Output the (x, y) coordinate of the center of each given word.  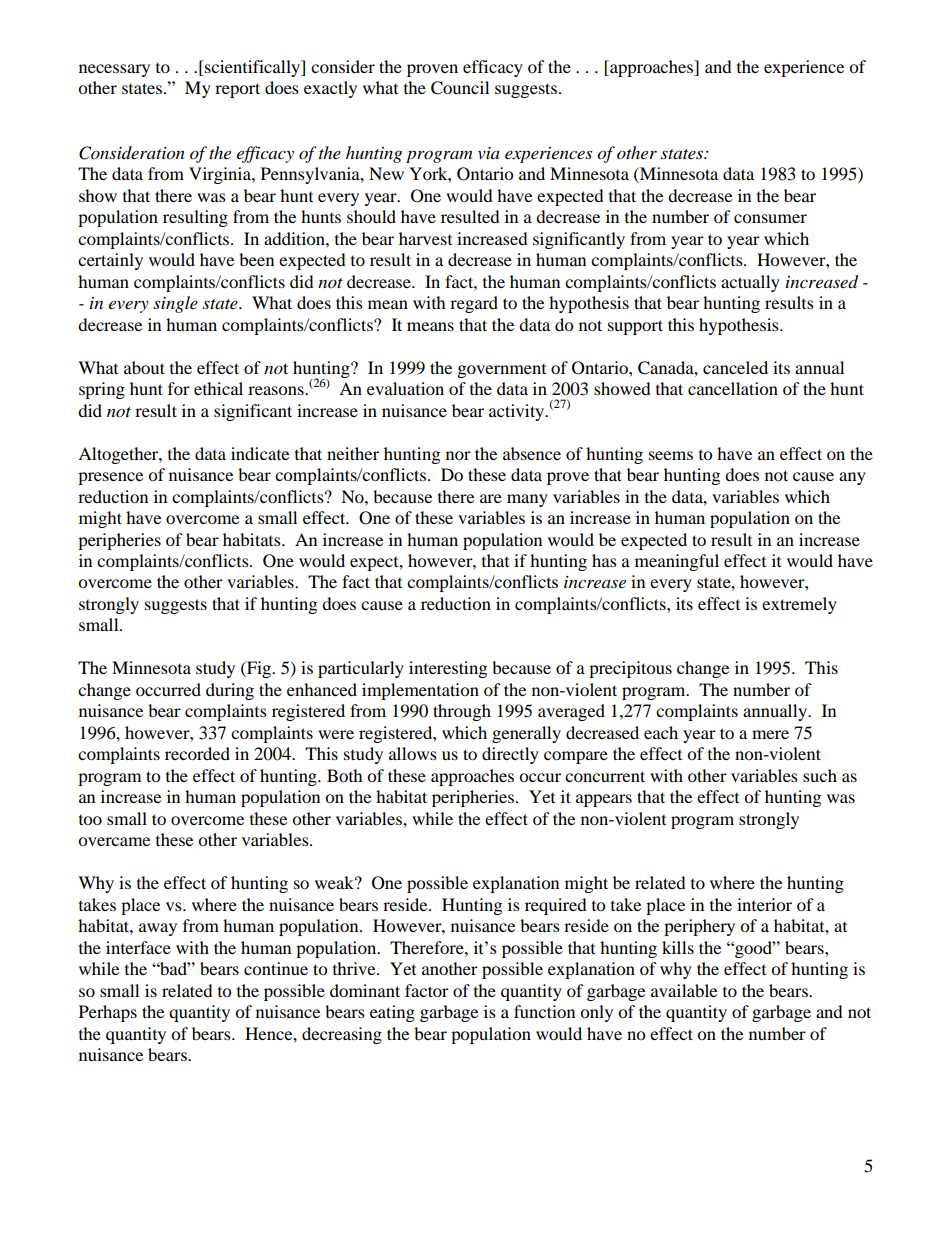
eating (392, 1013)
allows (413, 753)
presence (110, 478)
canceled (735, 367)
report (237, 90)
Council (460, 88)
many (527, 500)
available (684, 990)
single (175, 304)
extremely (799, 605)
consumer (770, 218)
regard (474, 304)
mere (770, 734)
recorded (197, 753)
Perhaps (108, 1013)
